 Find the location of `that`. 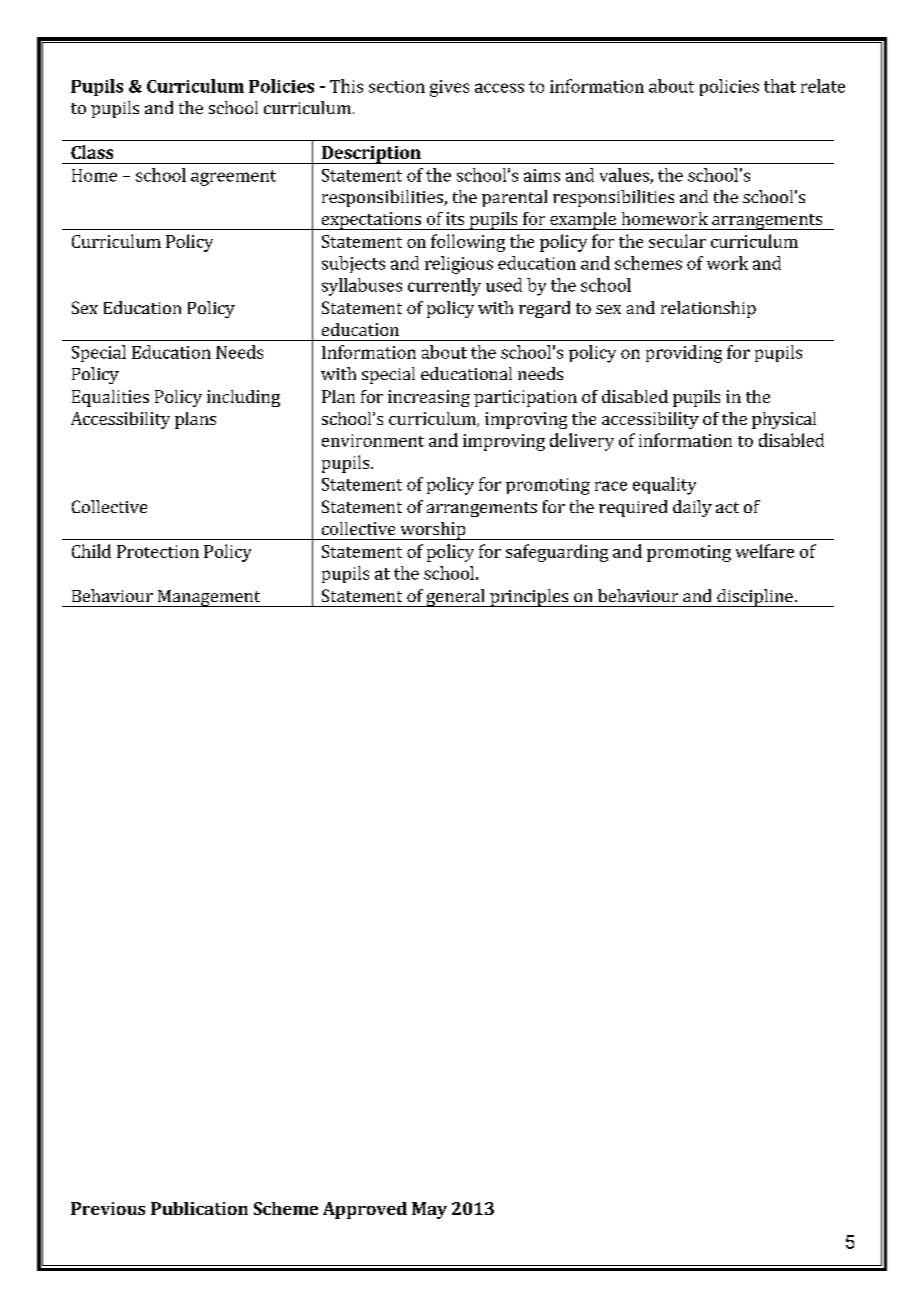

that is located at coordinates (780, 86).
